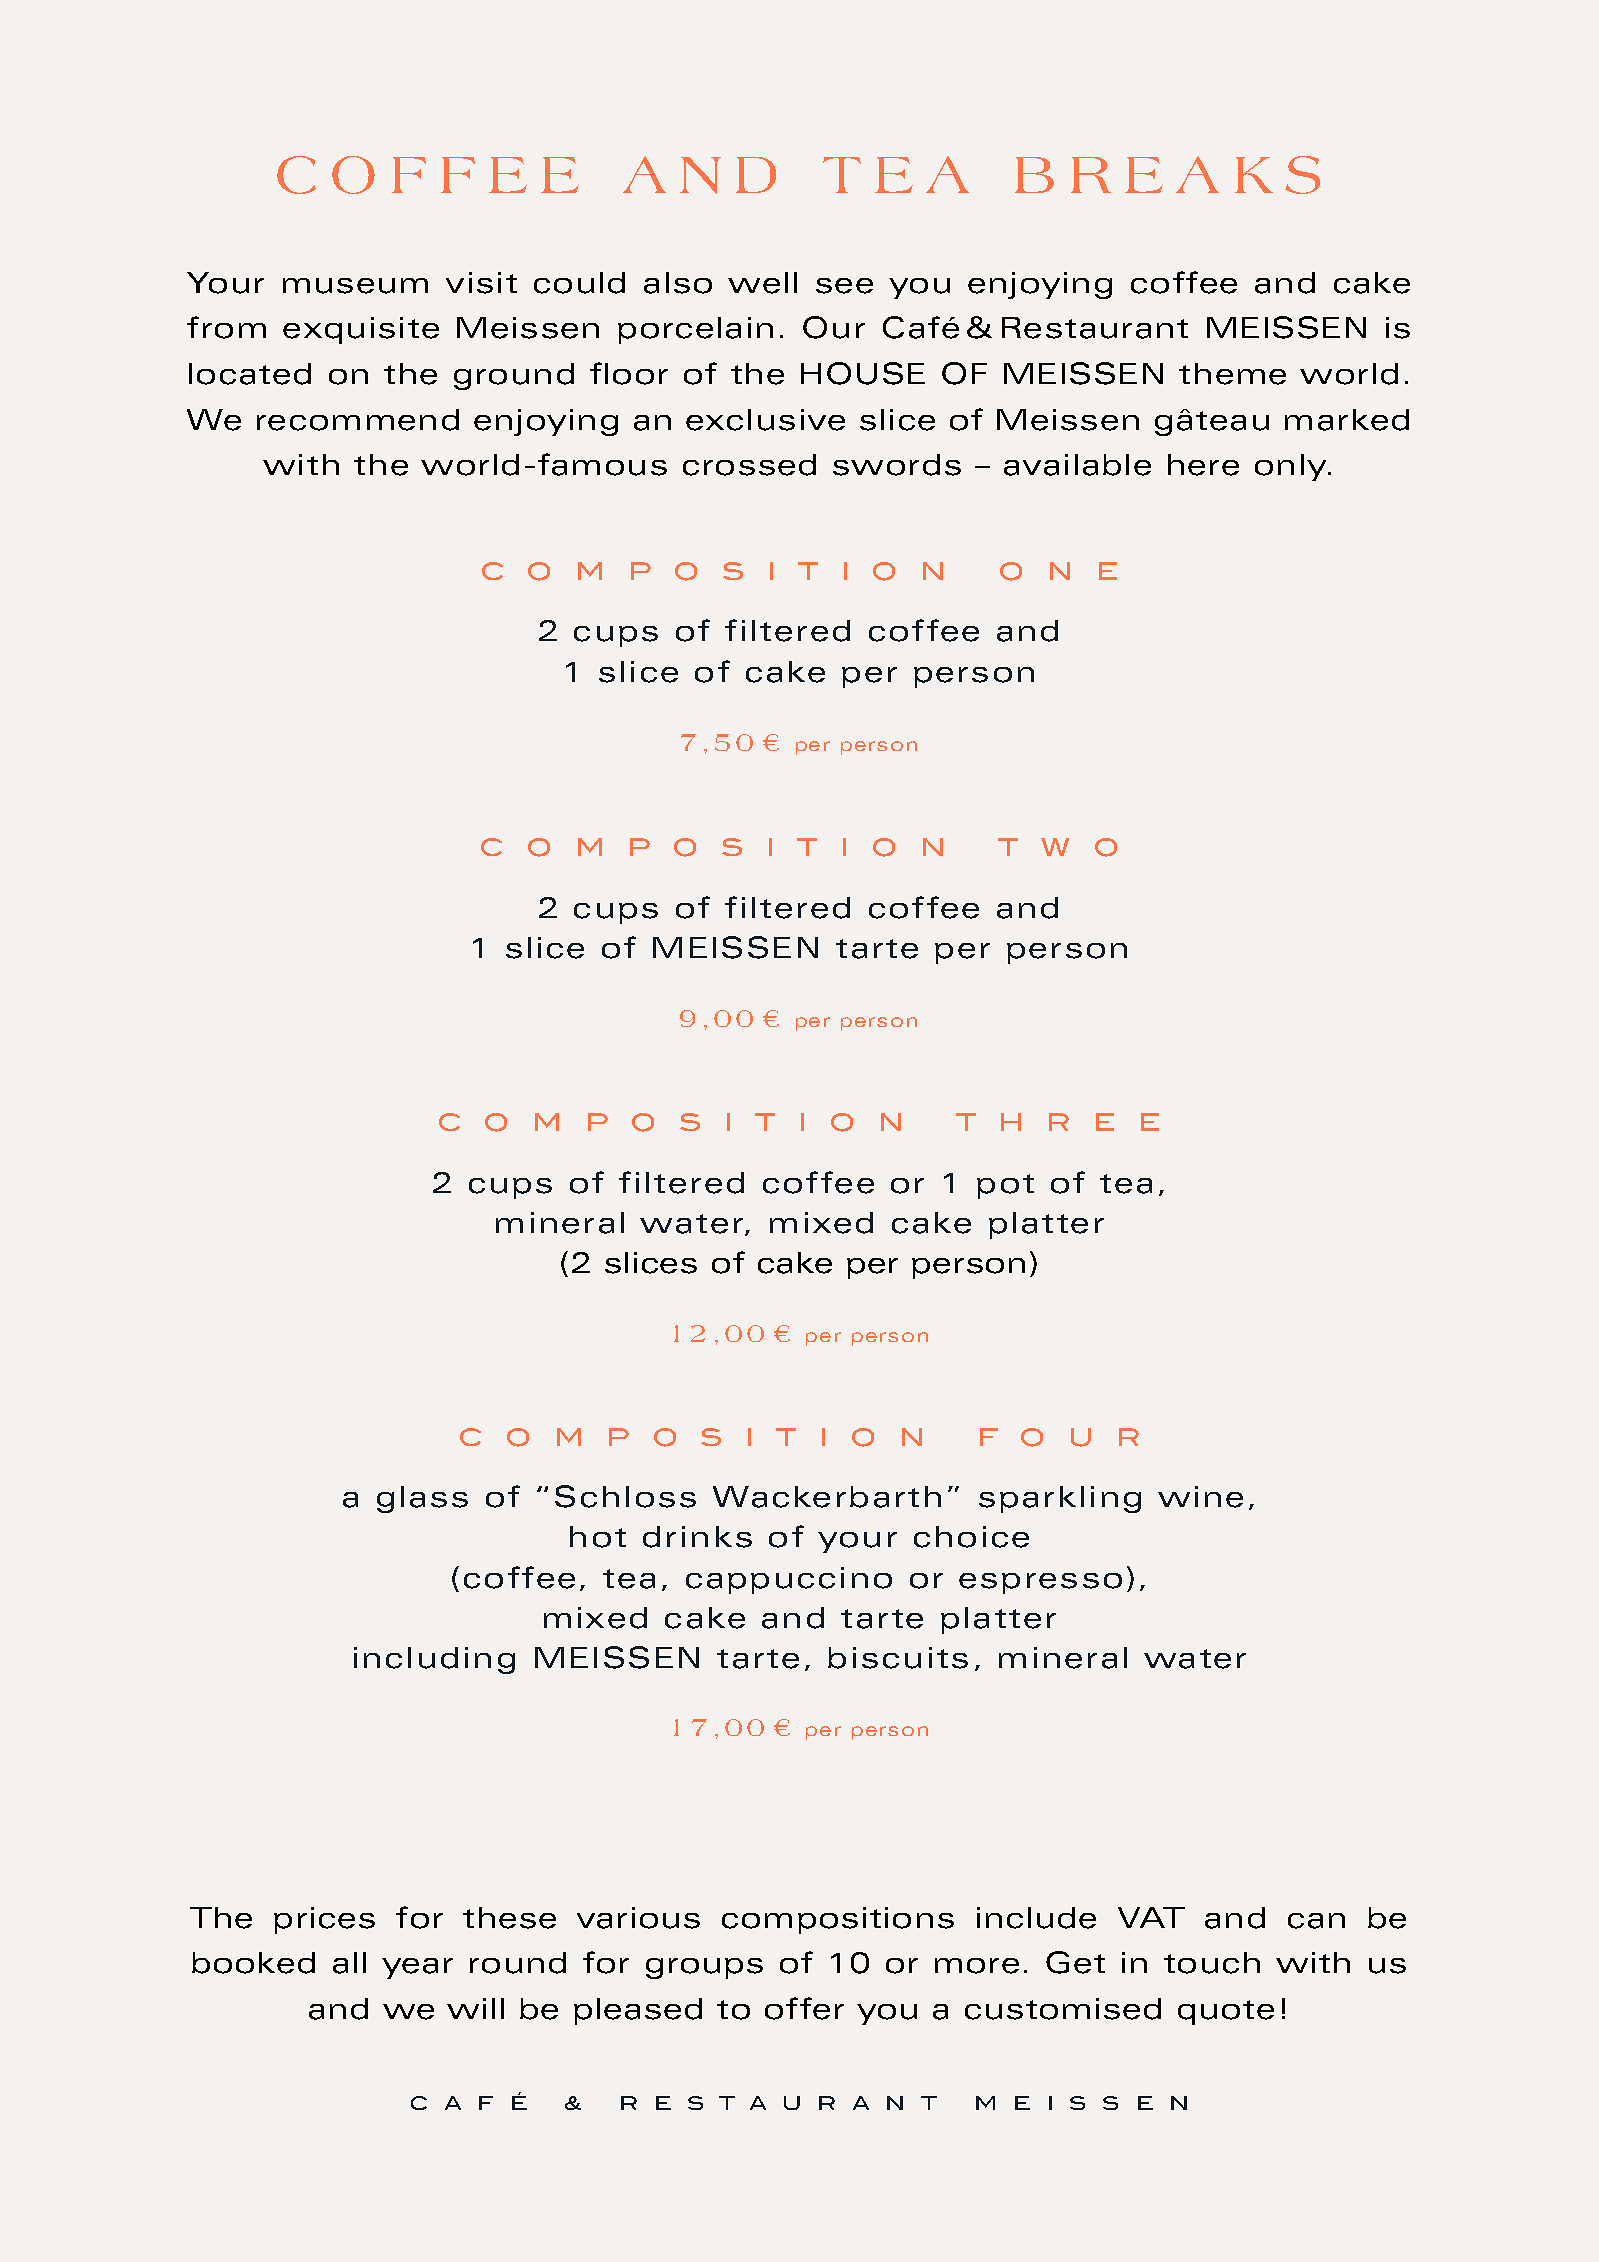 This screenshot has height=2262, width=1599. Describe the element at coordinates (762, 283) in the screenshot. I see `well` at that location.
